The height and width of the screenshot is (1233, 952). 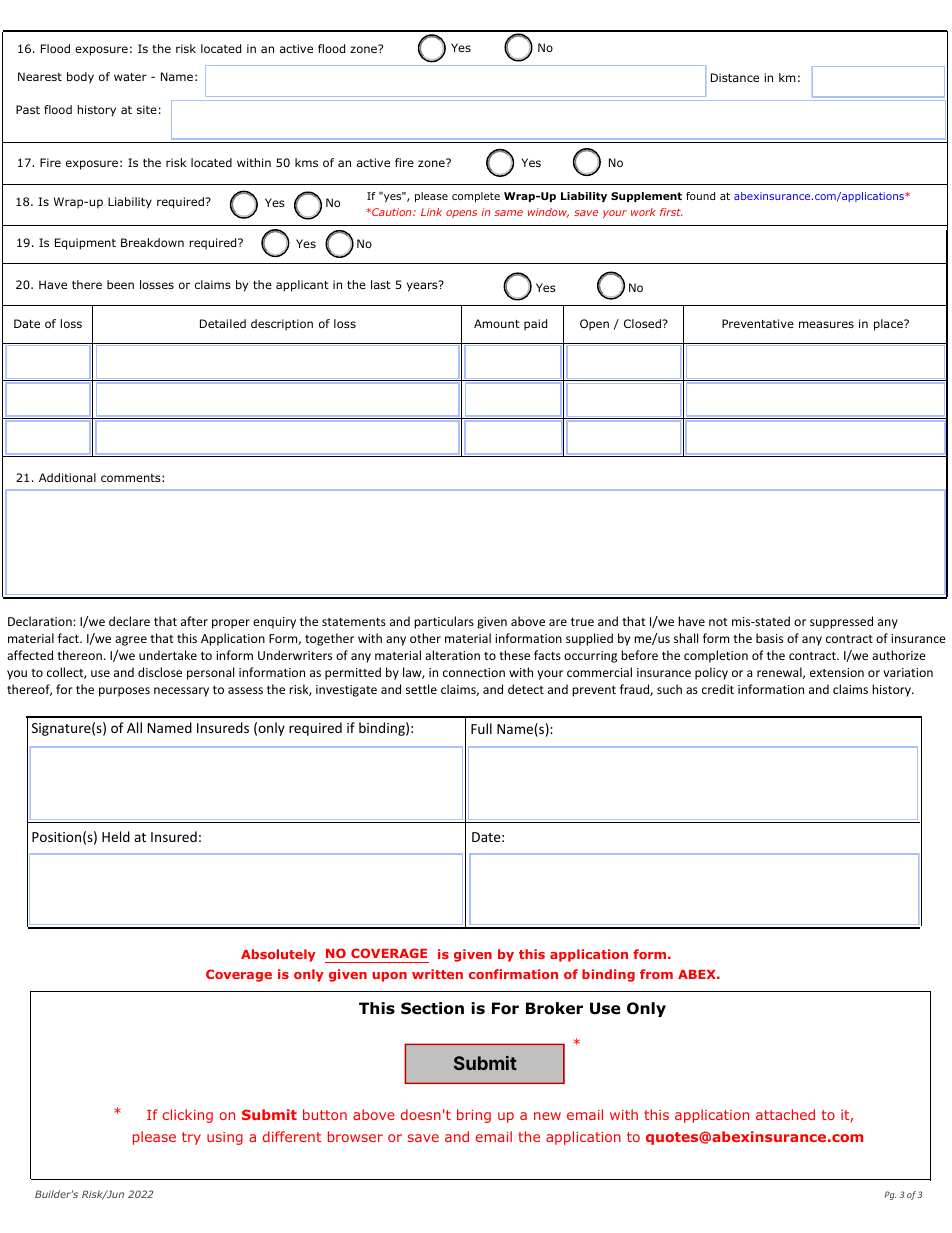 What do you see at coordinates (656, 974) in the screenshot?
I see `from` at bounding box center [656, 974].
